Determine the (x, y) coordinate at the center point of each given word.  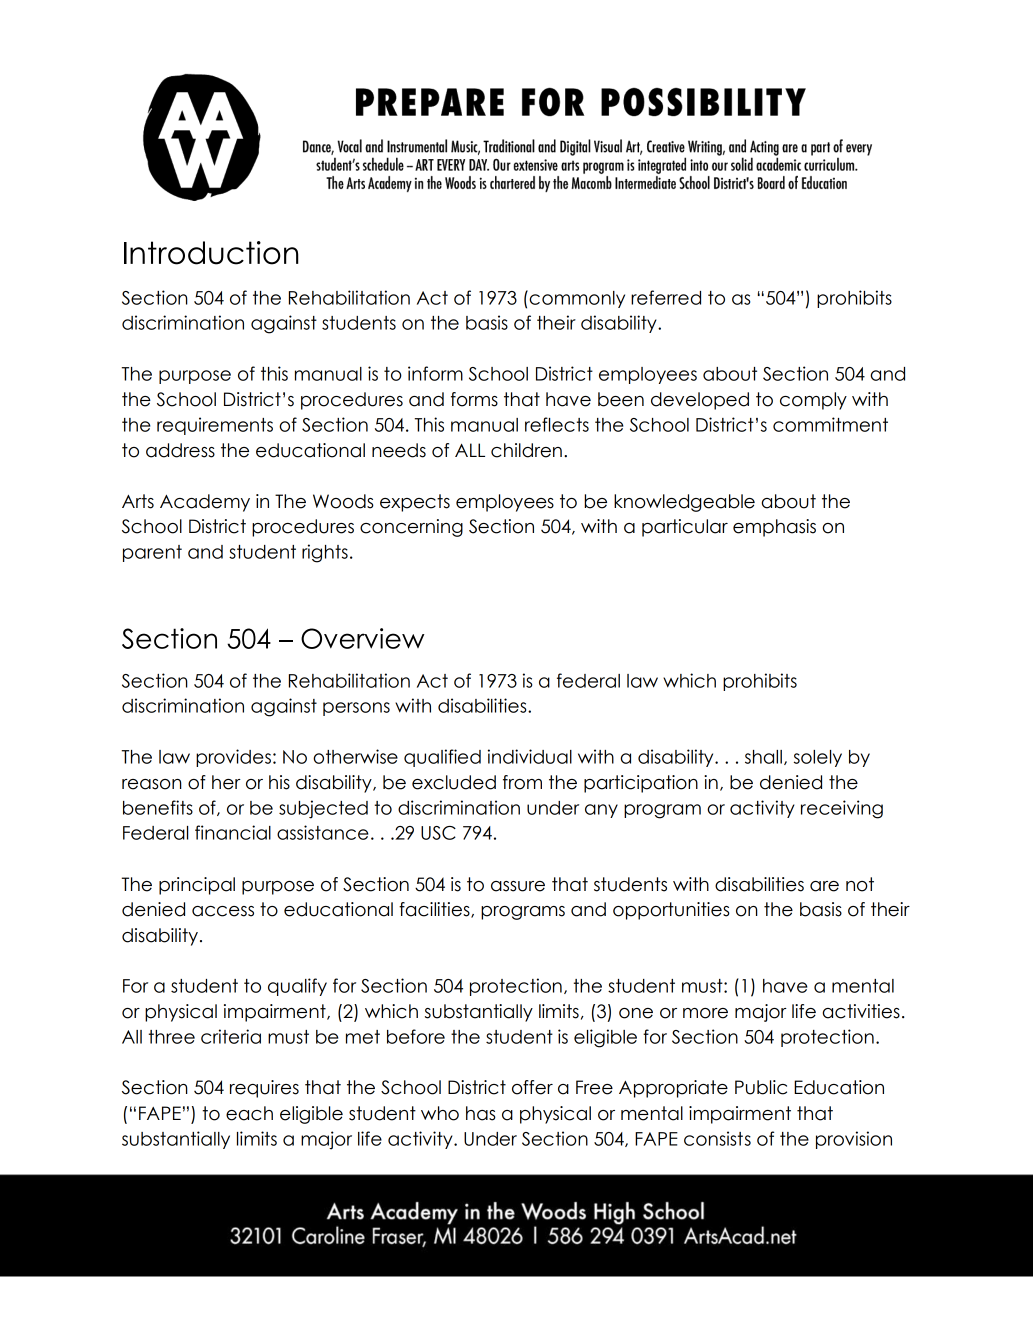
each (249, 1113)
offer (532, 1087)
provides (233, 758)
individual (530, 756)
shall (763, 757)
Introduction (211, 253)
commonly (576, 299)
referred (666, 297)
